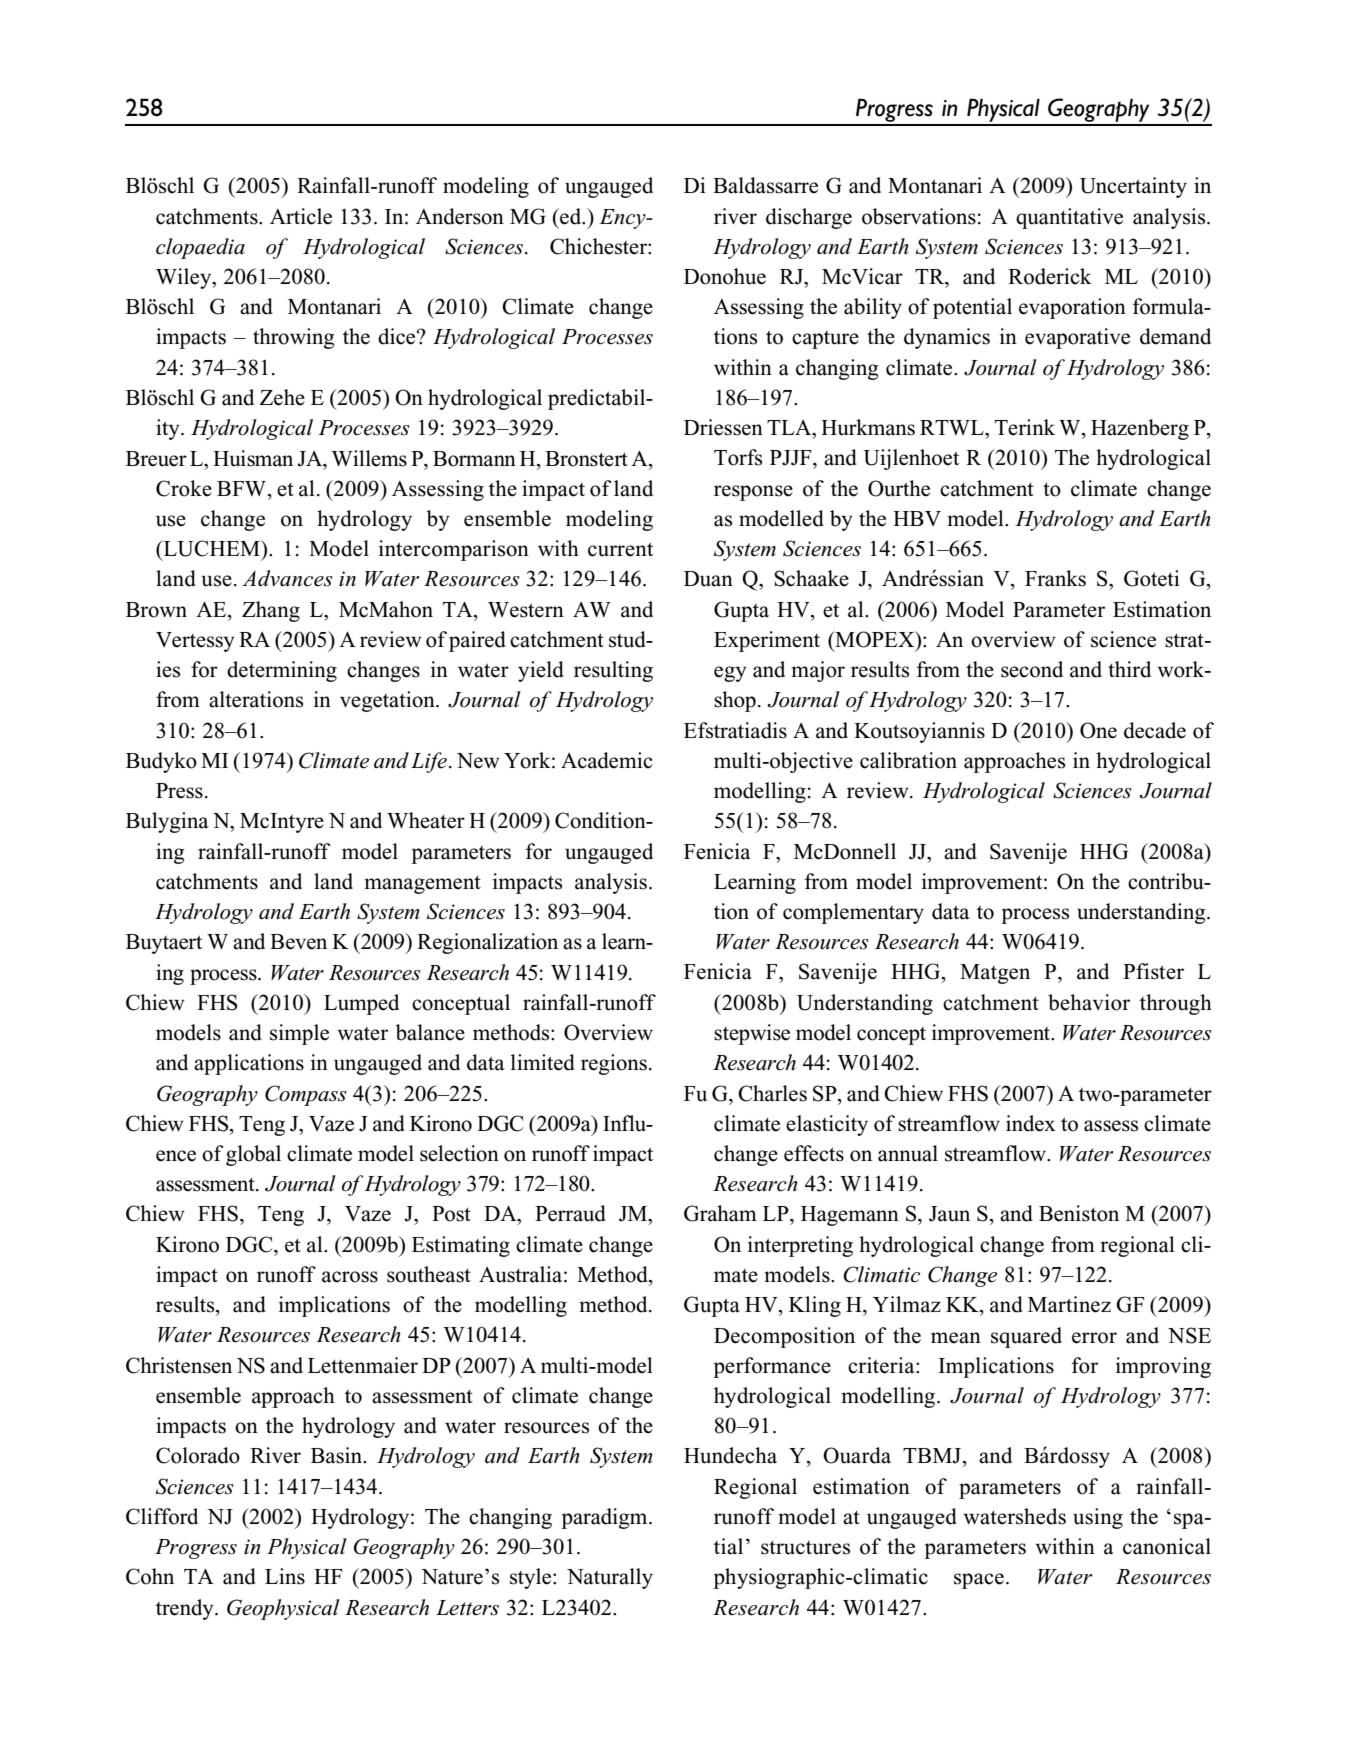 The image size is (1355, 1764). Describe the element at coordinates (610, 1578) in the document. I see `Naturally` at that location.
